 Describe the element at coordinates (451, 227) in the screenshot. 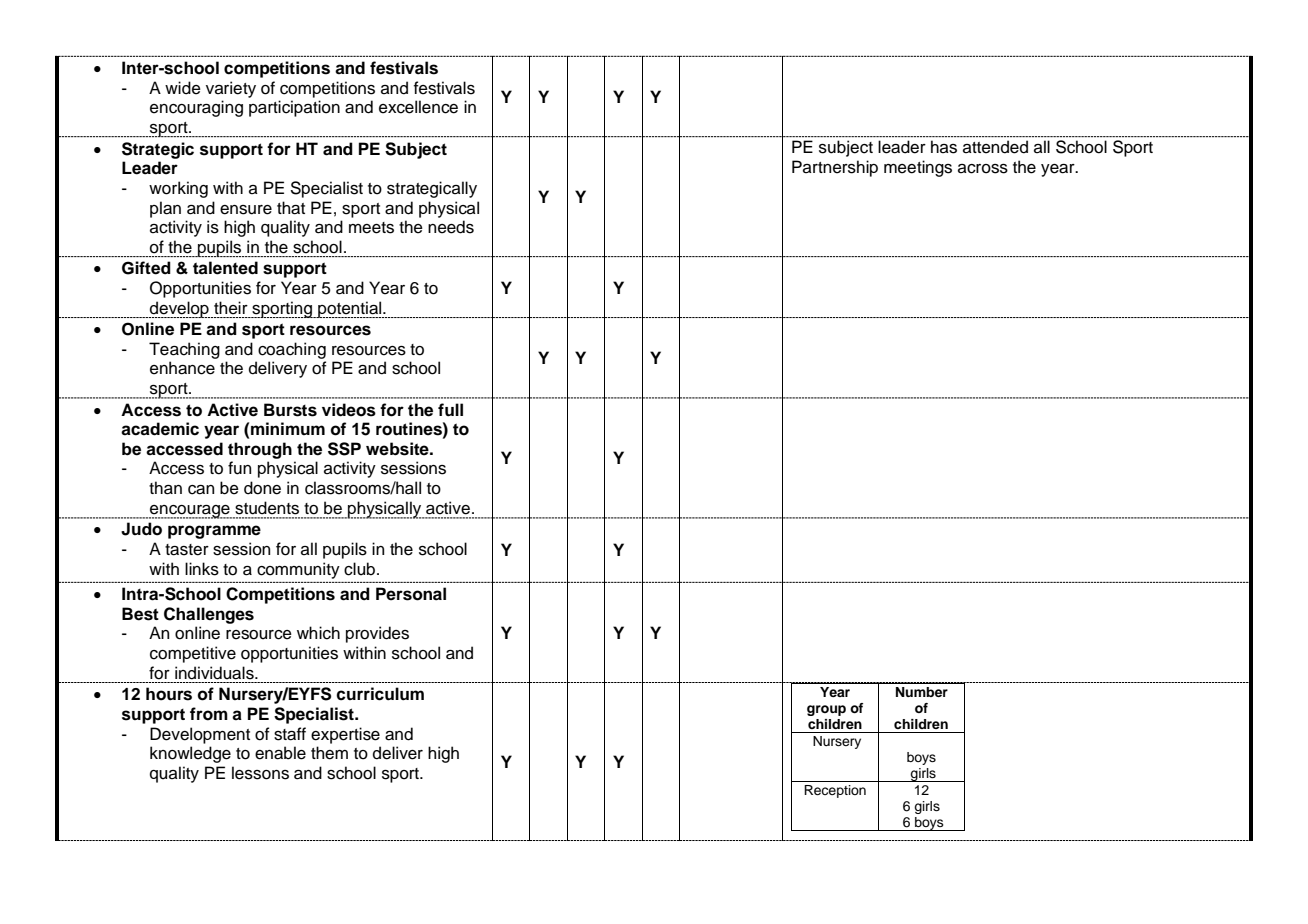

I see `needs` at that location.
